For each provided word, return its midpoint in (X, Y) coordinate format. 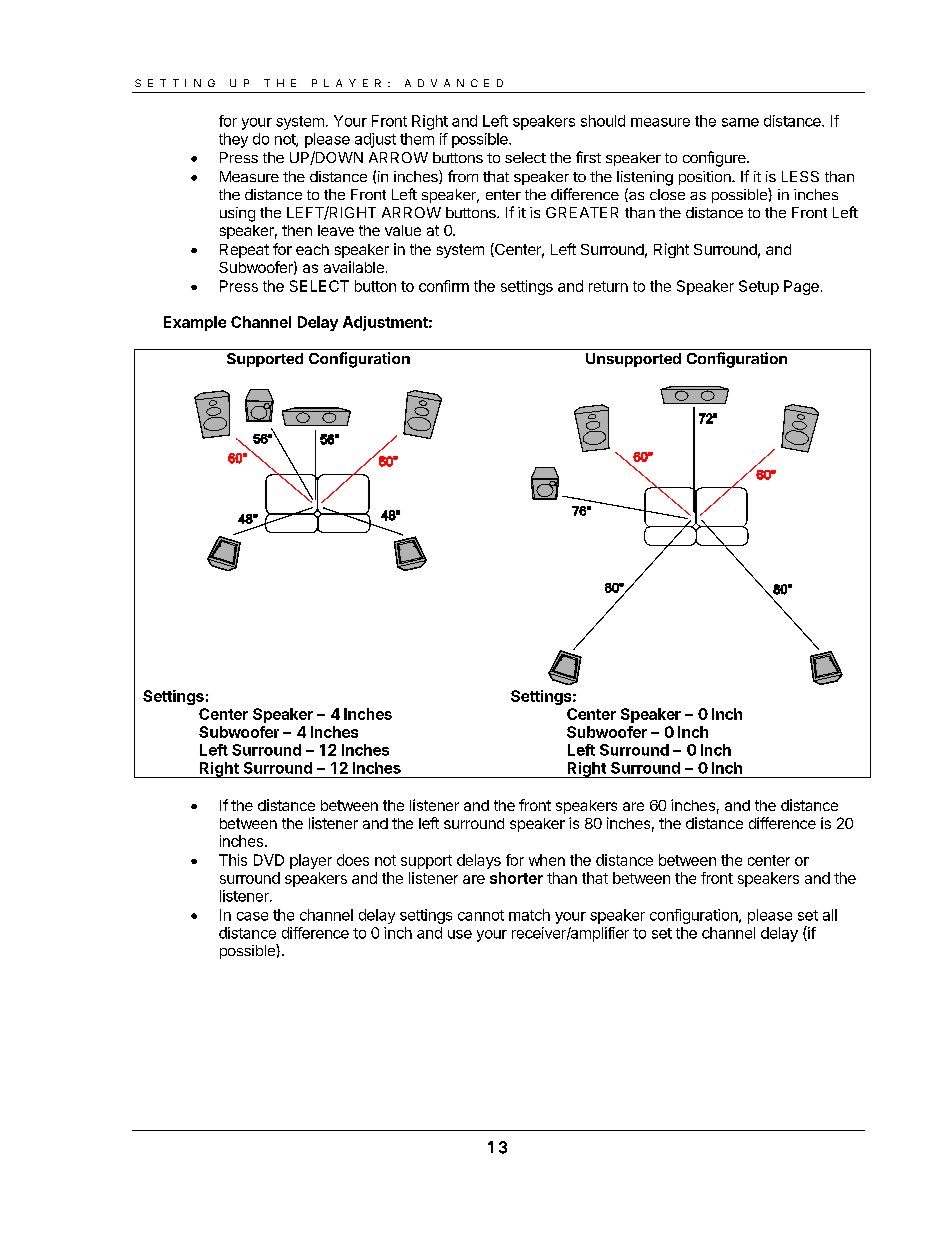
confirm (444, 286)
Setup (759, 287)
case (252, 916)
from (463, 176)
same (740, 122)
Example (195, 323)
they (233, 140)
